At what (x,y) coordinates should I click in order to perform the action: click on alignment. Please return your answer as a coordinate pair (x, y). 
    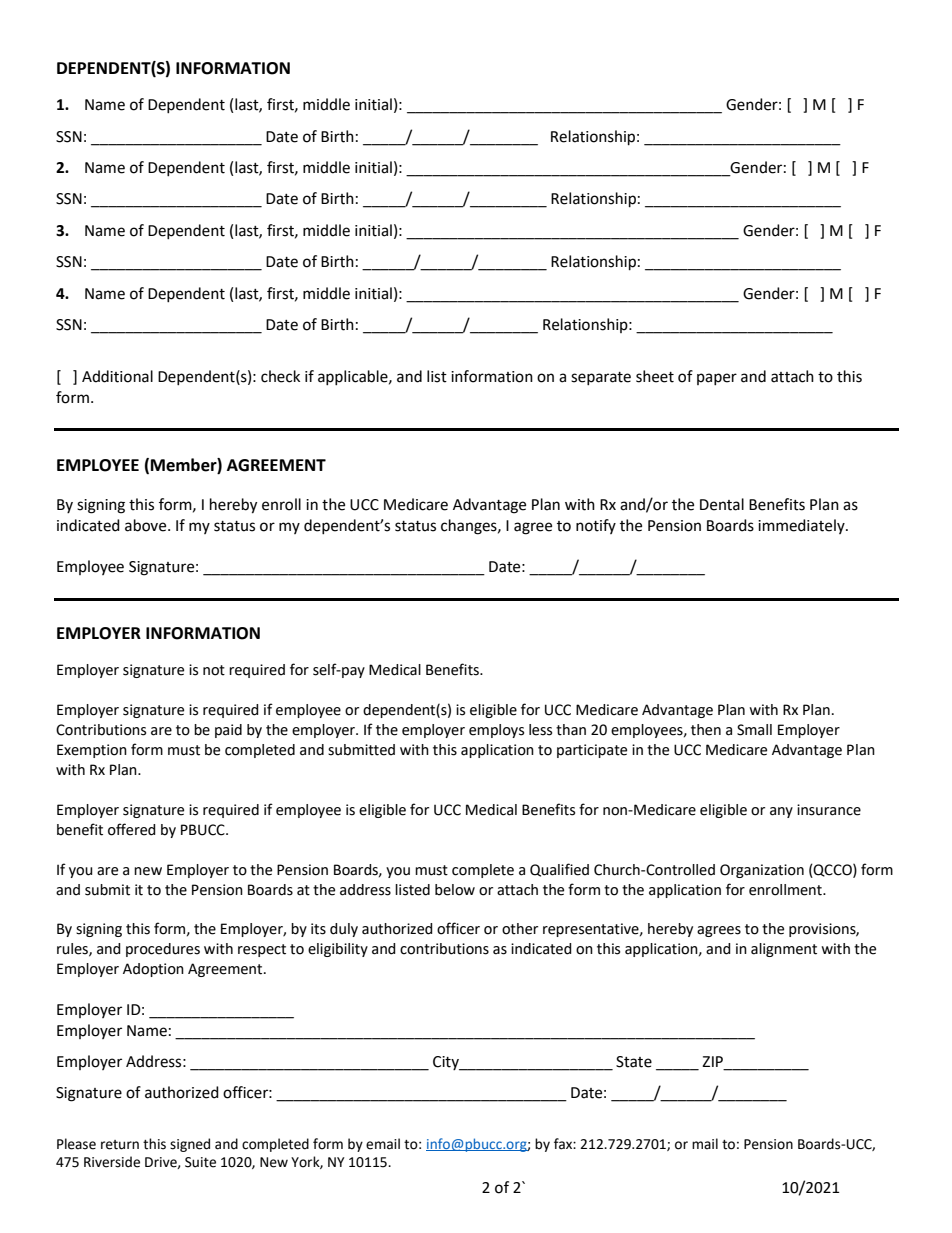
    Looking at the image, I should click on (784, 950).
